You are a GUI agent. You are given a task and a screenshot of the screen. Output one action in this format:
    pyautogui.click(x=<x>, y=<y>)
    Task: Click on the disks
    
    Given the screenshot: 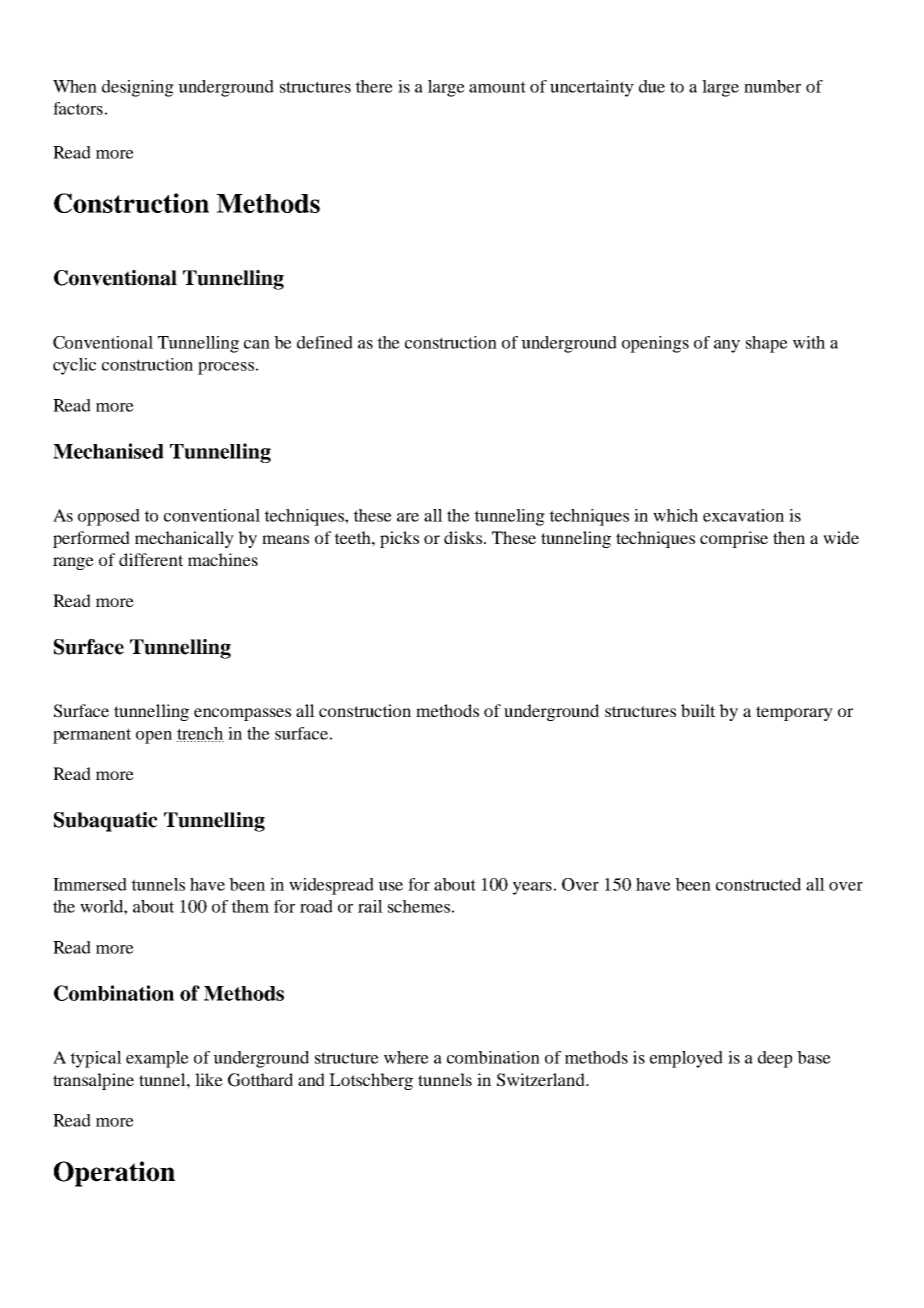 What is the action you would take?
    pyautogui.click(x=463, y=537)
